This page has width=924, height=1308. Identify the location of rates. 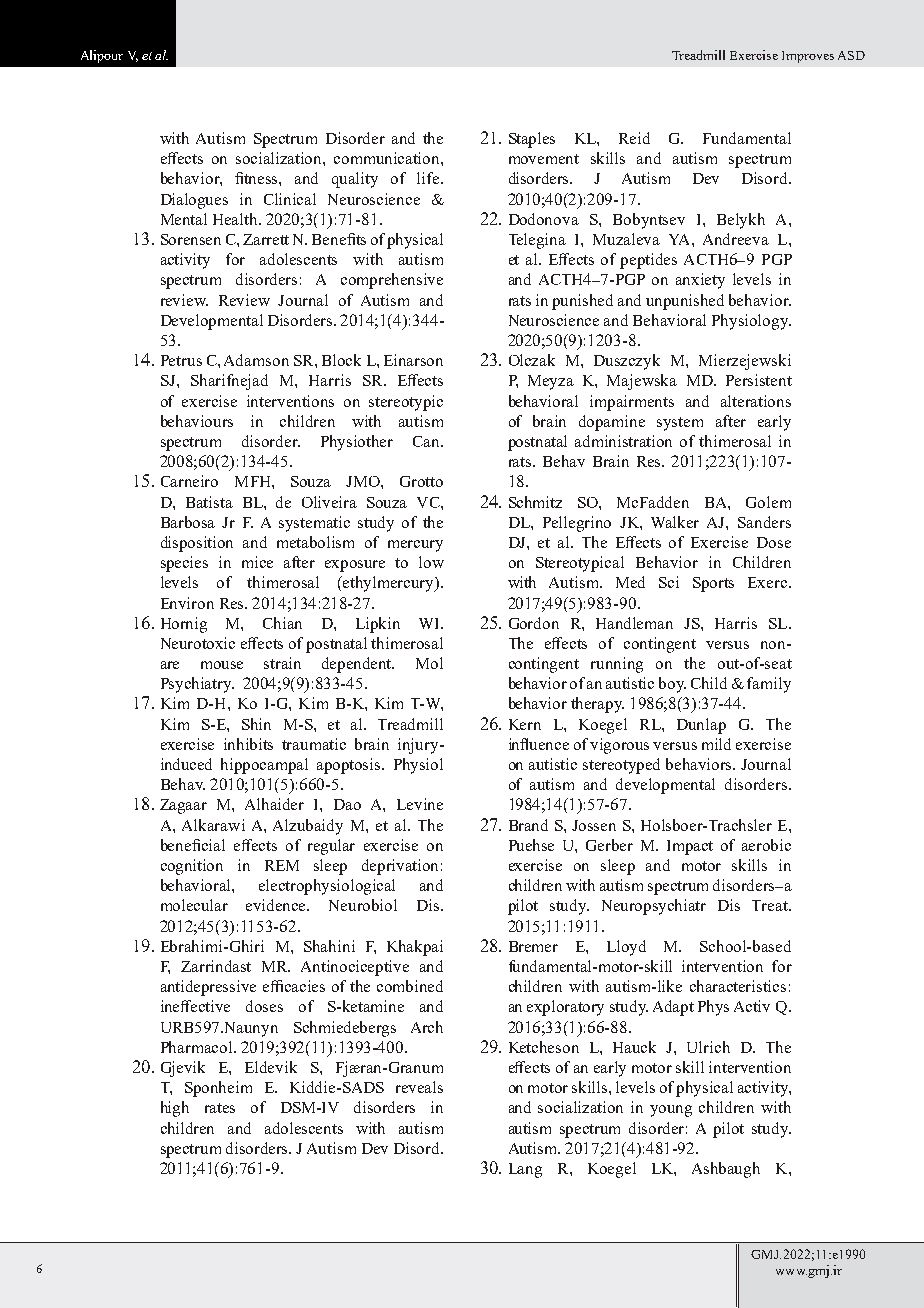
(220, 1108).
